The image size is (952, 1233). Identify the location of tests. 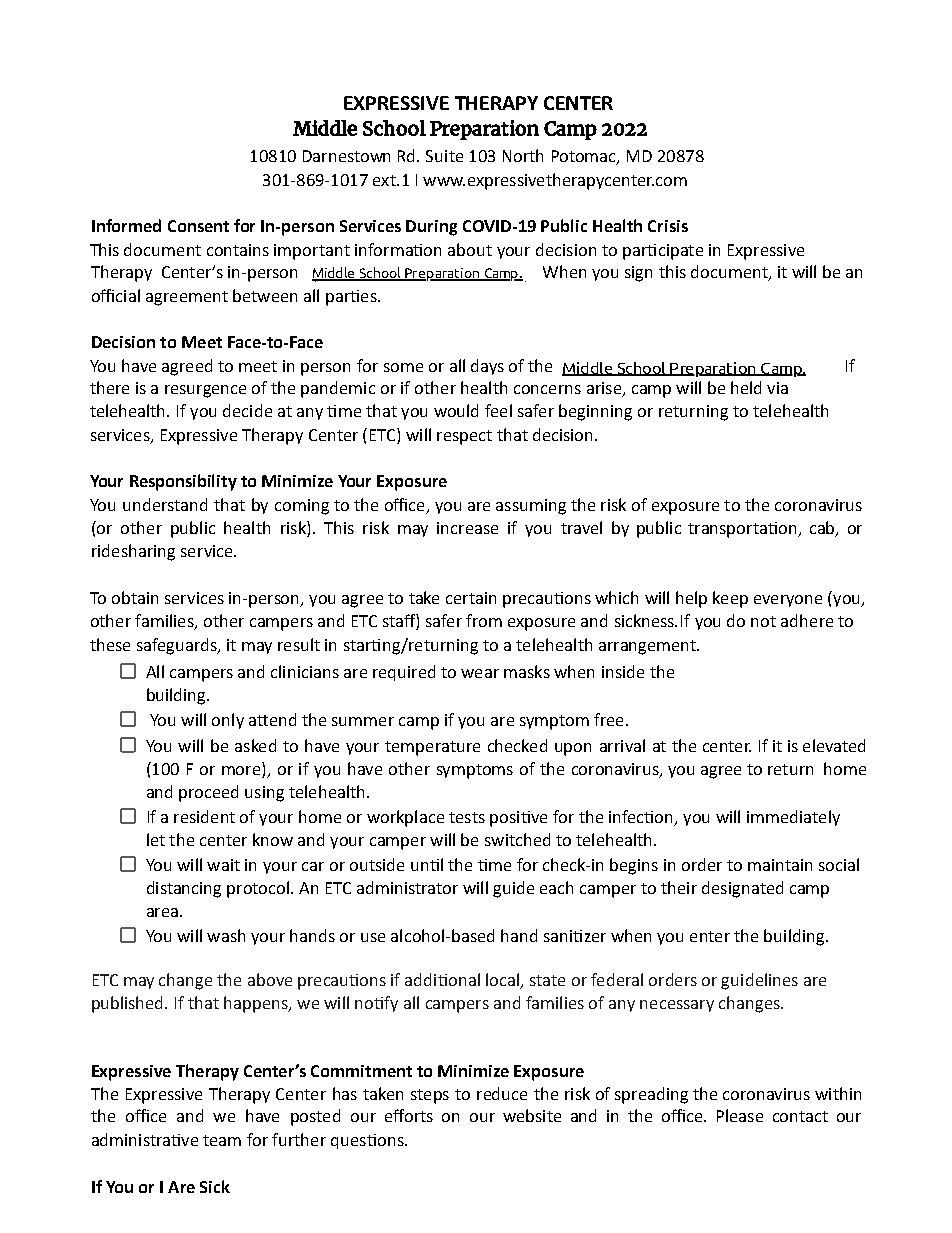
(467, 817).
